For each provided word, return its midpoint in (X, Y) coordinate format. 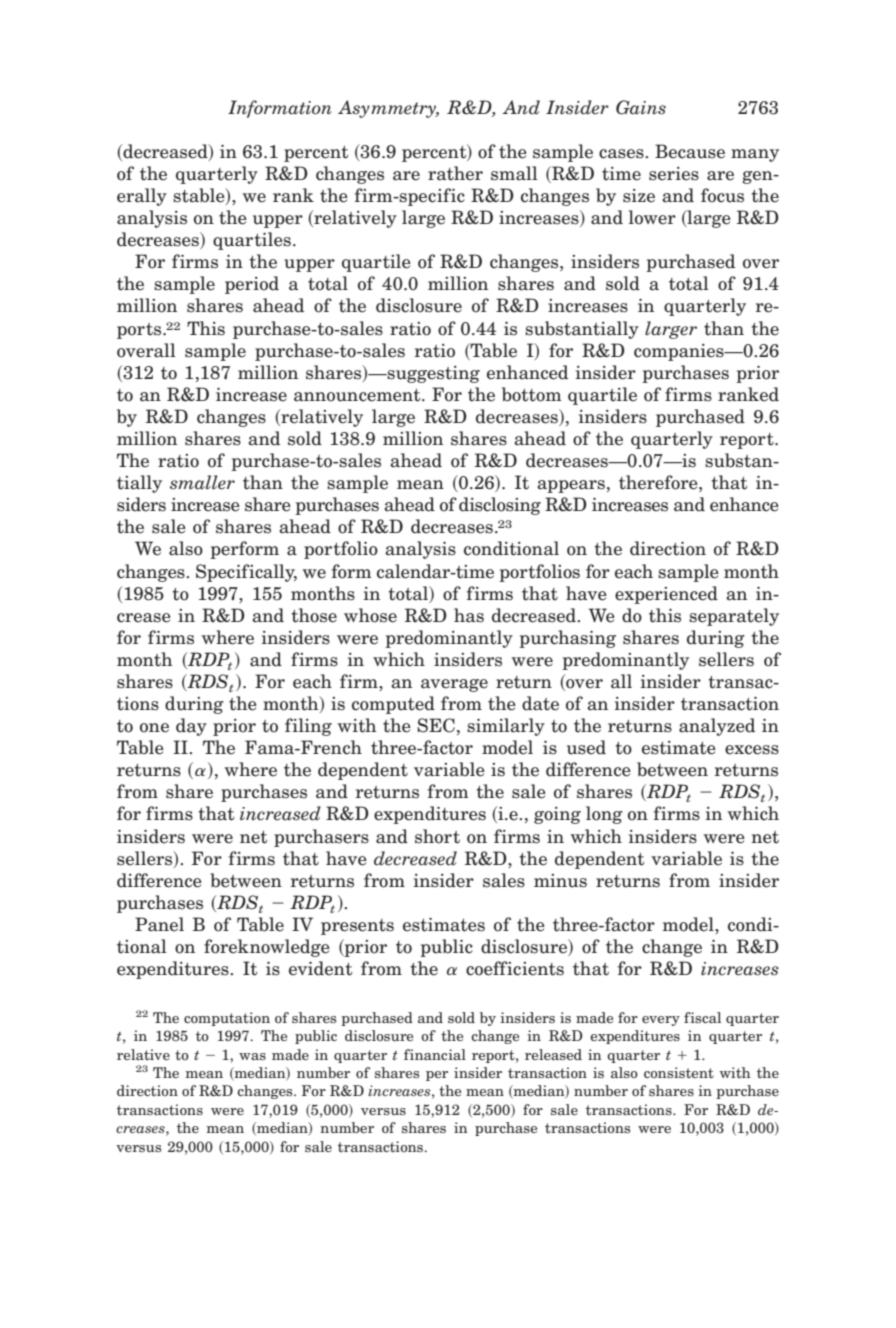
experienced (666, 595)
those (314, 615)
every (661, 1021)
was (252, 1056)
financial (435, 1054)
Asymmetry (388, 109)
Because (690, 151)
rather (455, 173)
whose (370, 615)
